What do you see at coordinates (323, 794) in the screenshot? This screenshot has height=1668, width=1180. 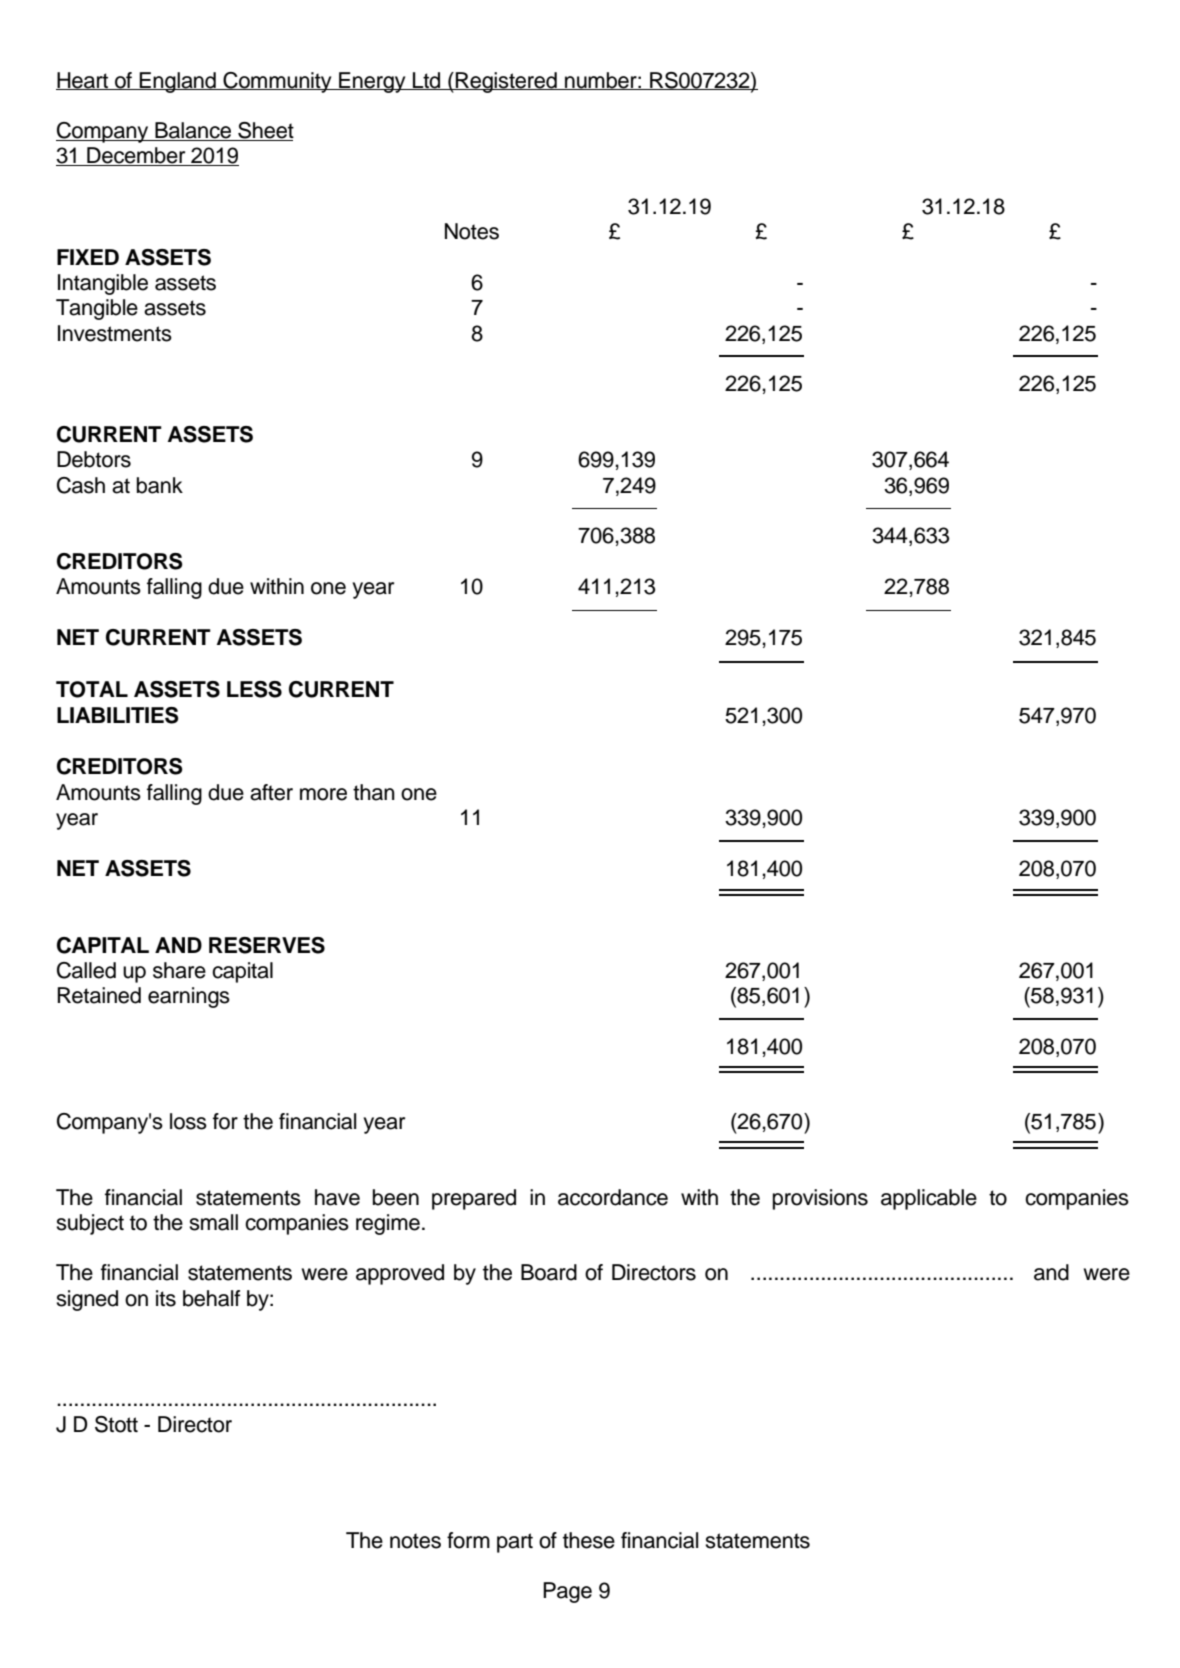 I see `more` at bounding box center [323, 794].
